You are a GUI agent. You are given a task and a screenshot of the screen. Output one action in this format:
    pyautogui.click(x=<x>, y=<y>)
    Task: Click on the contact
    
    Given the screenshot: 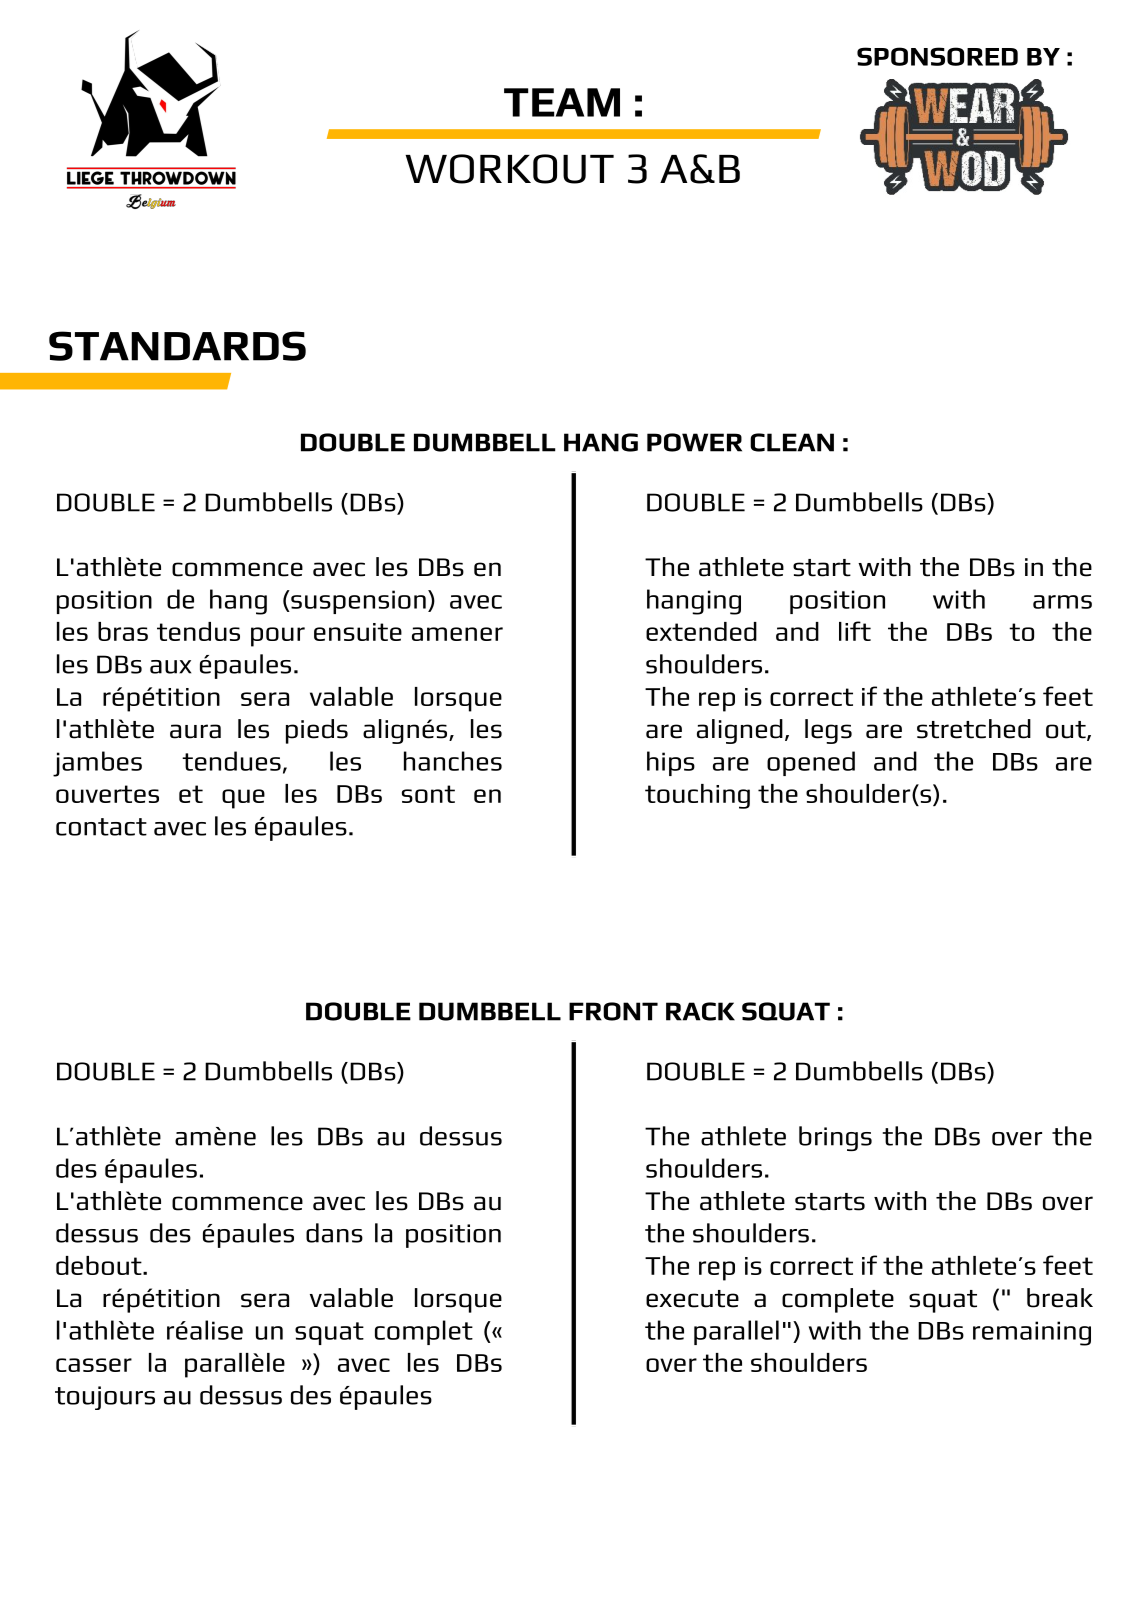 What is the action you would take?
    pyautogui.click(x=101, y=827)
